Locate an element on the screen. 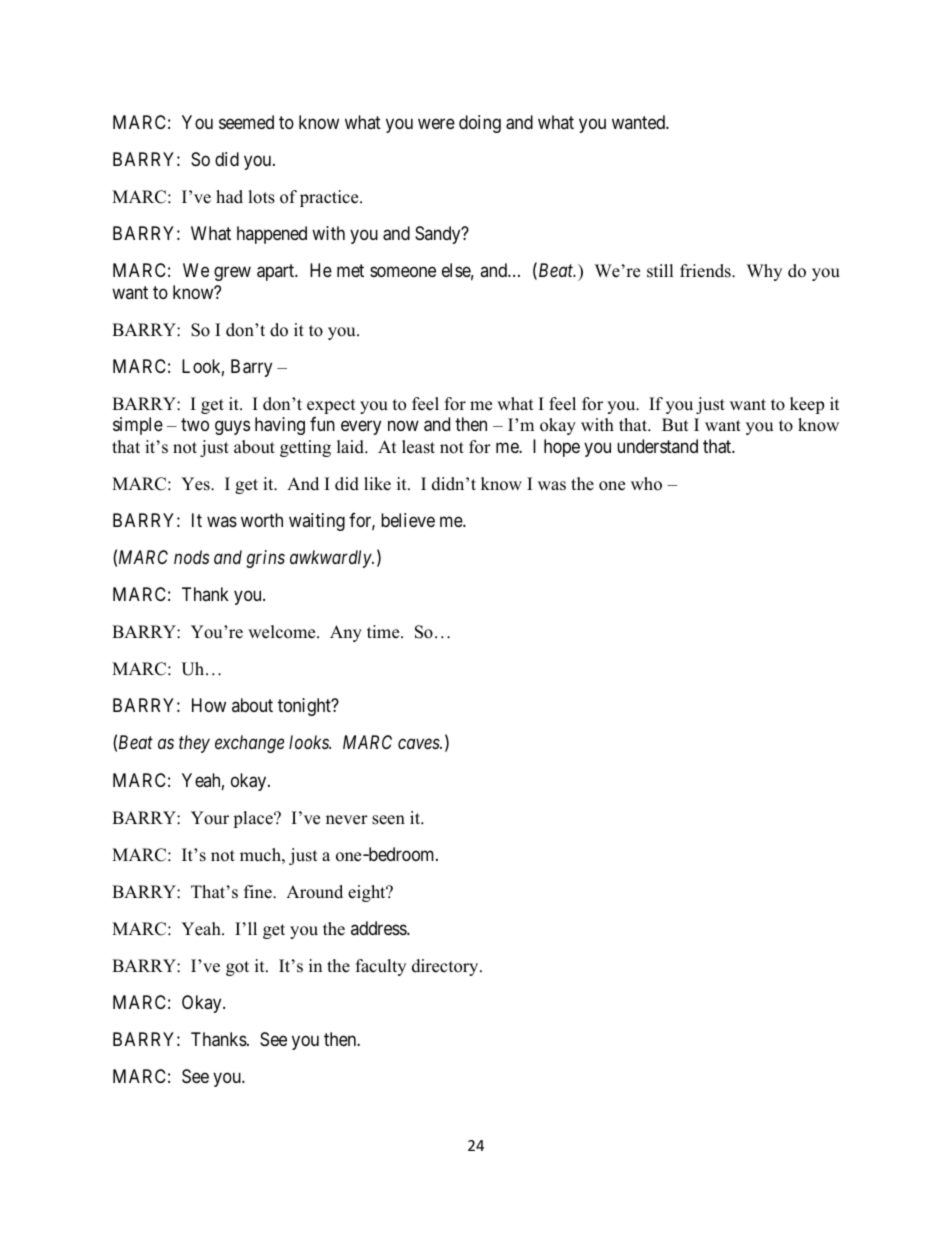  doing is located at coordinates (480, 124).
